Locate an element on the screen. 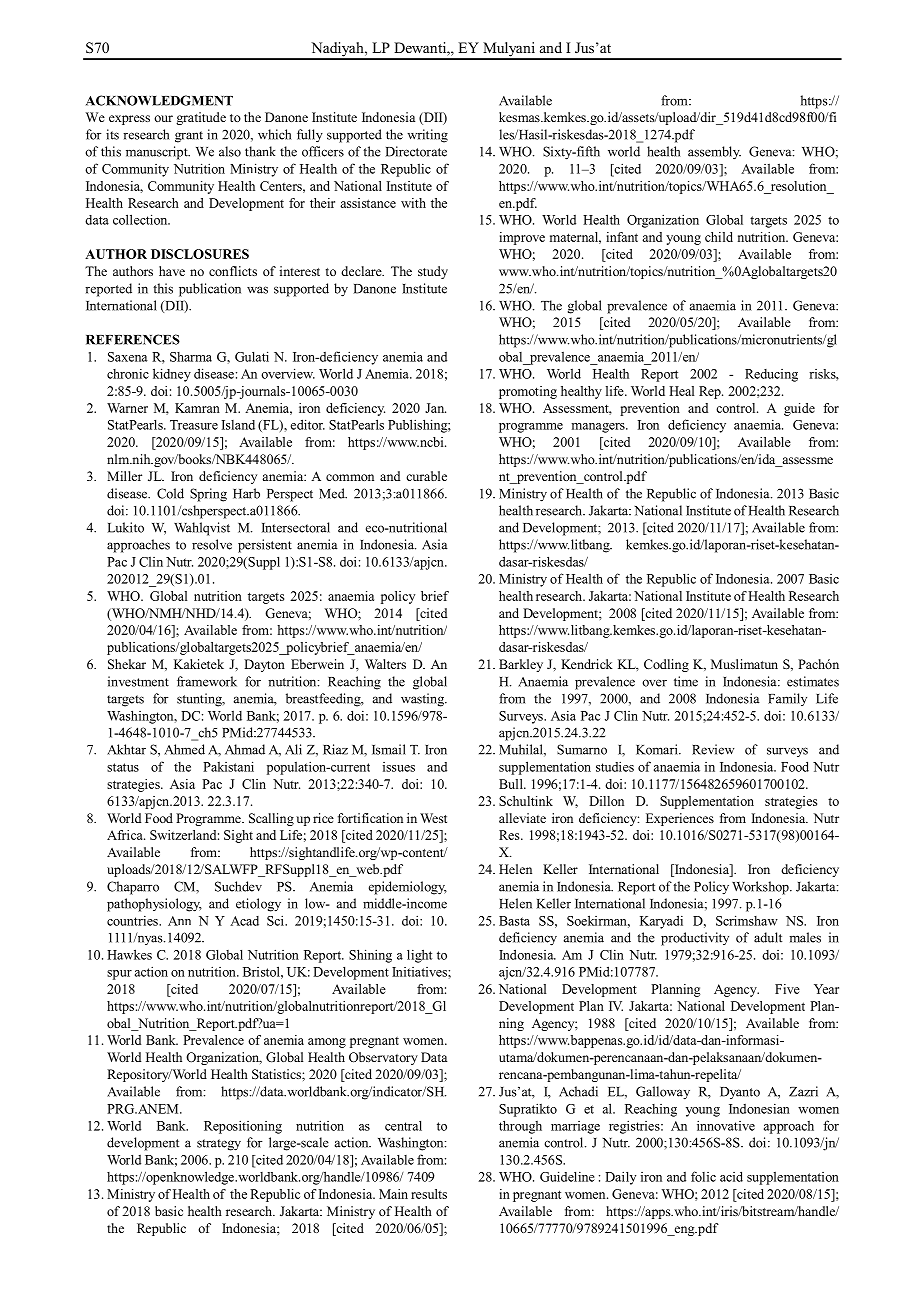 The width and height of the screenshot is (924, 1308). results is located at coordinates (429, 1194).
